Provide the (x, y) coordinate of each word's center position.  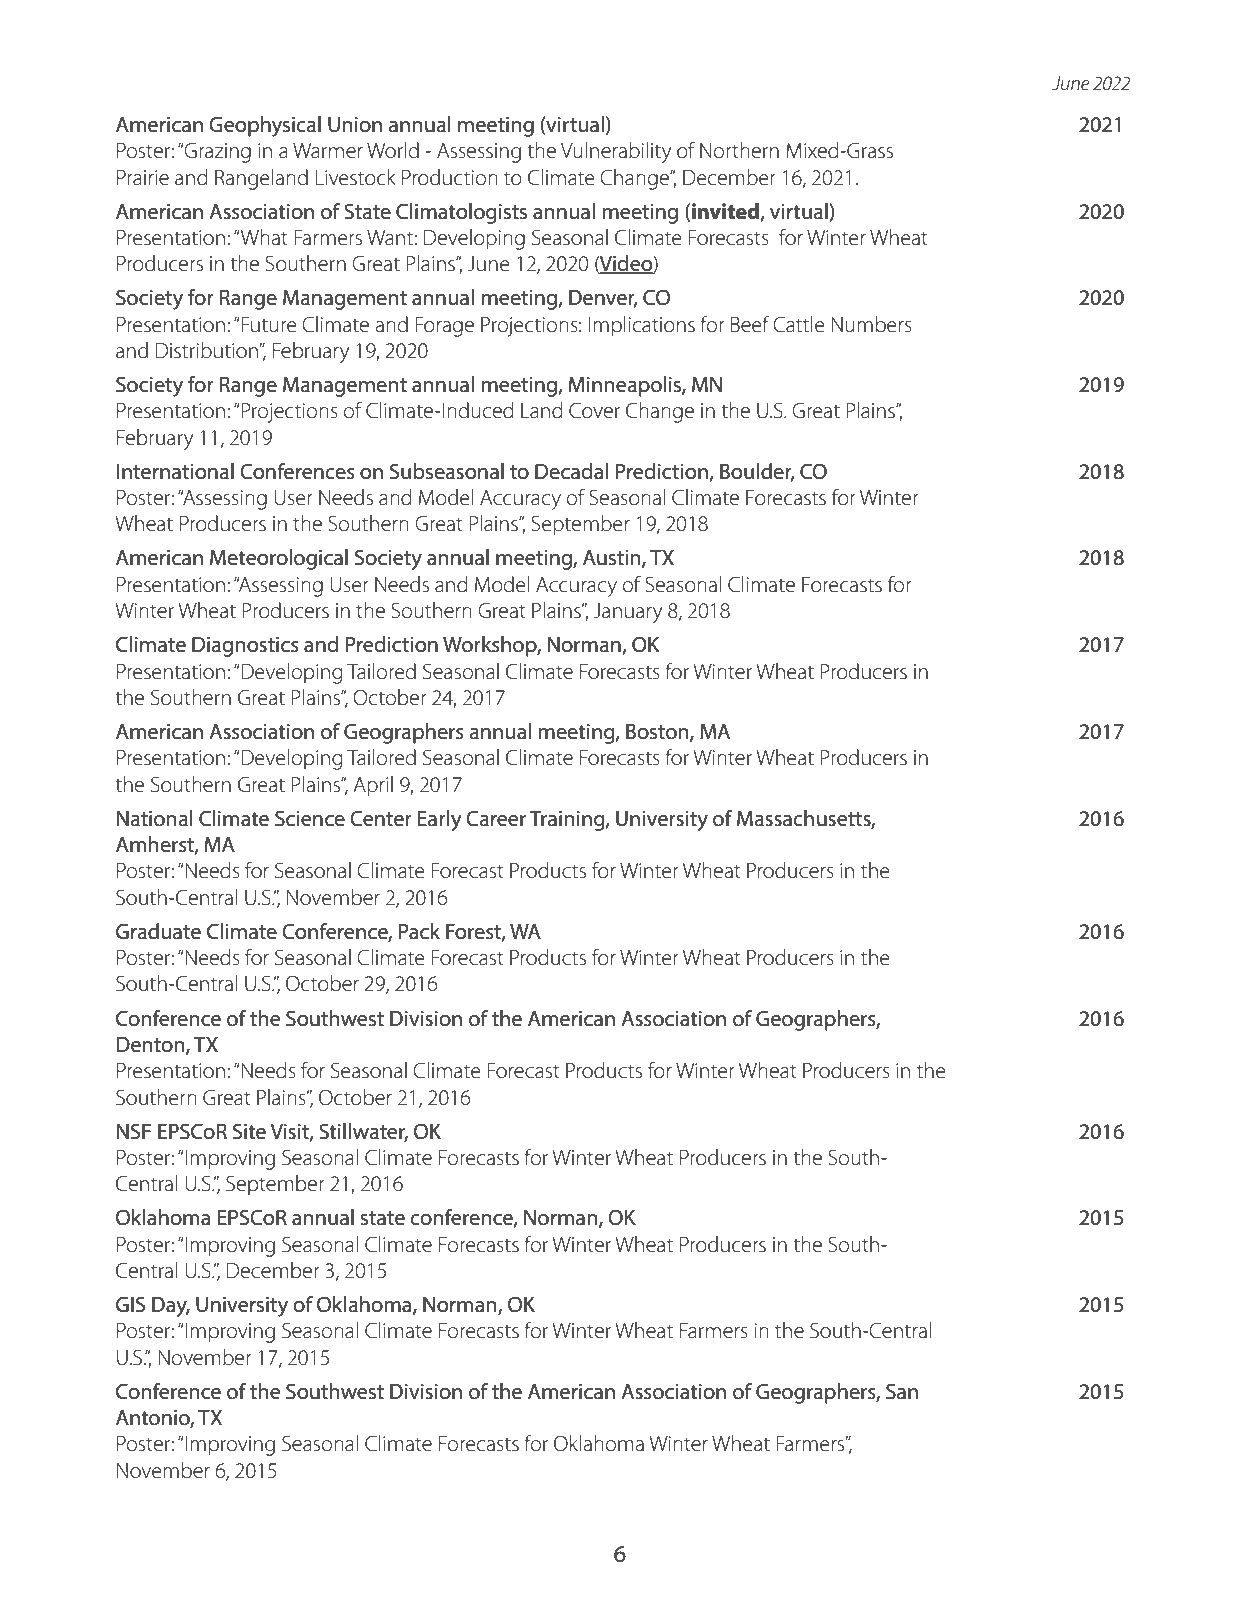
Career (496, 818)
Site (249, 1131)
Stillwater (363, 1132)
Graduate (158, 931)
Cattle (799, 324)
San (902, 1391)
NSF (134, 1131)
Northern (739, 150)
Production (450, 177)
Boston (658, 733)
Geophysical (265, 126)
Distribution (208, 350)
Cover (594, 410)
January (628, 613)
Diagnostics (245, 647)
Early (440, 820)
